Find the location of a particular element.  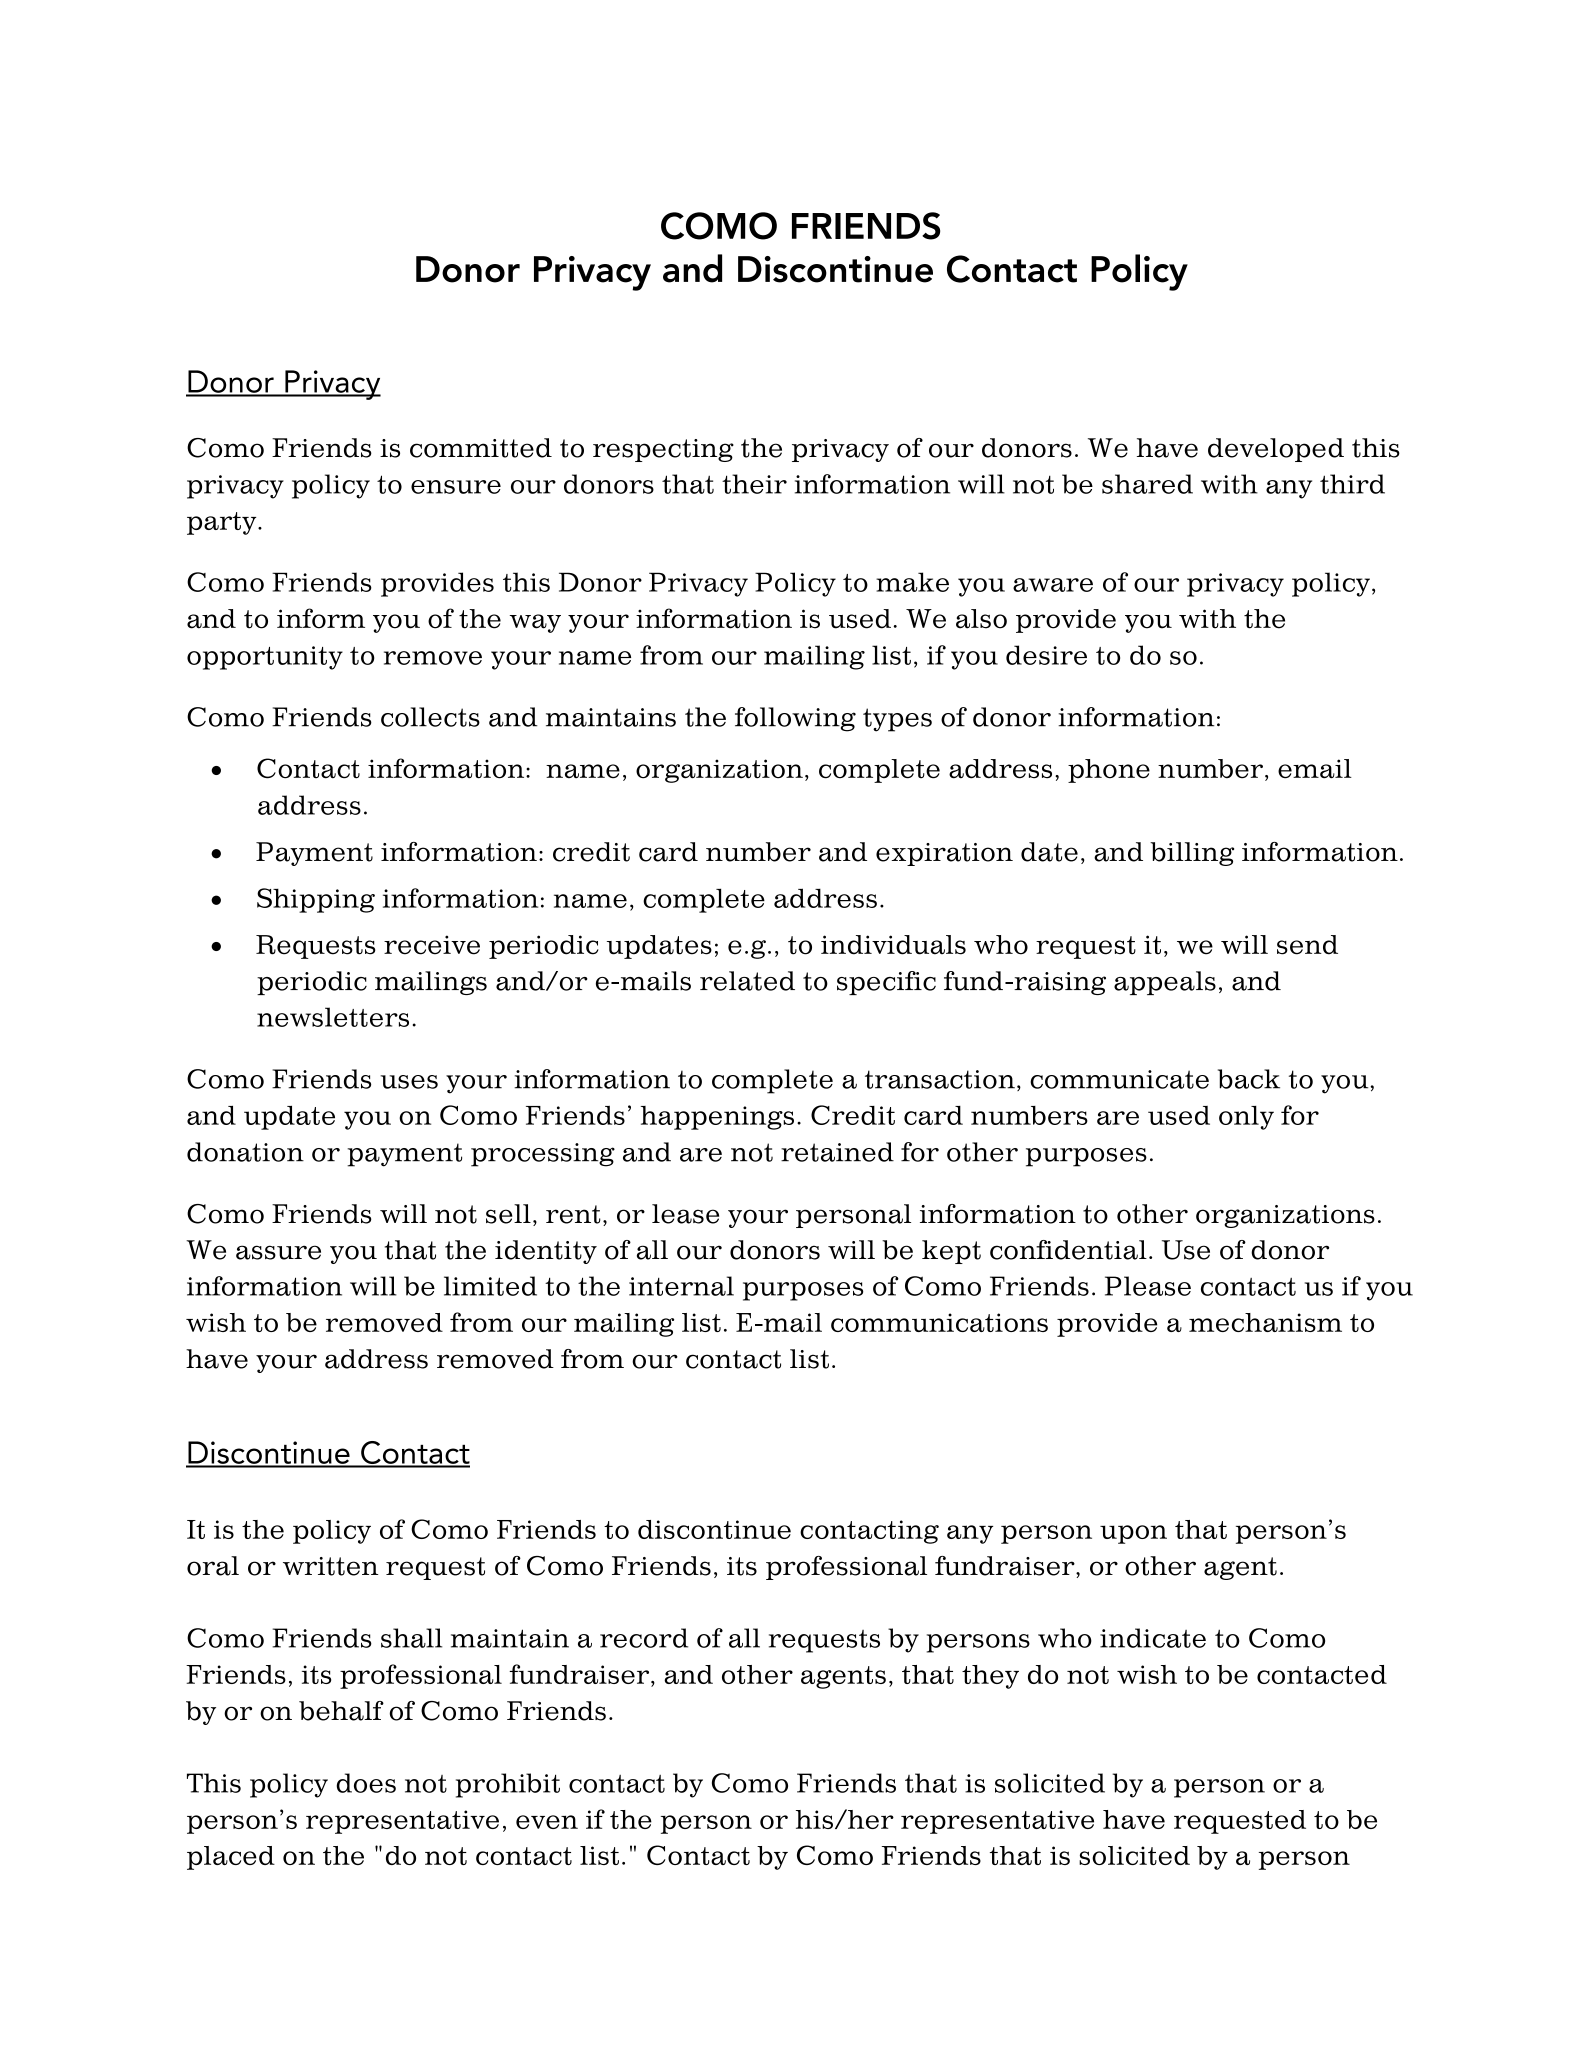

only is located at coordinates (1246, 1118).
